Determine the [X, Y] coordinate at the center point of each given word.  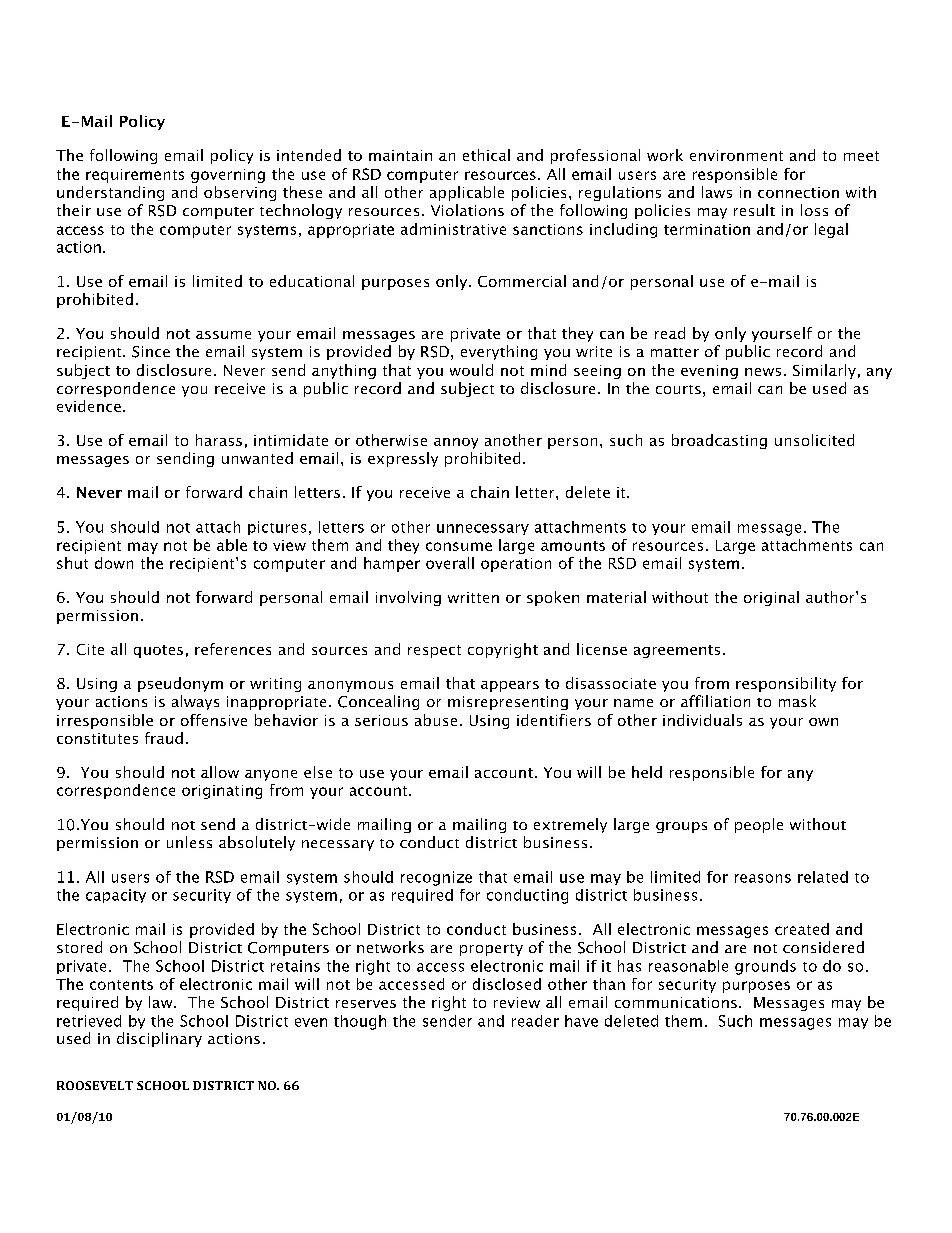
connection [798, 192]
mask [797, 701]
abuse [436, 720]
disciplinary [159, 1039]
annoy [456, 443]
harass [219, 440]
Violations [467, 210]
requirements [135, 176]
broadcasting [719, 441]
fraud [164, 738]
